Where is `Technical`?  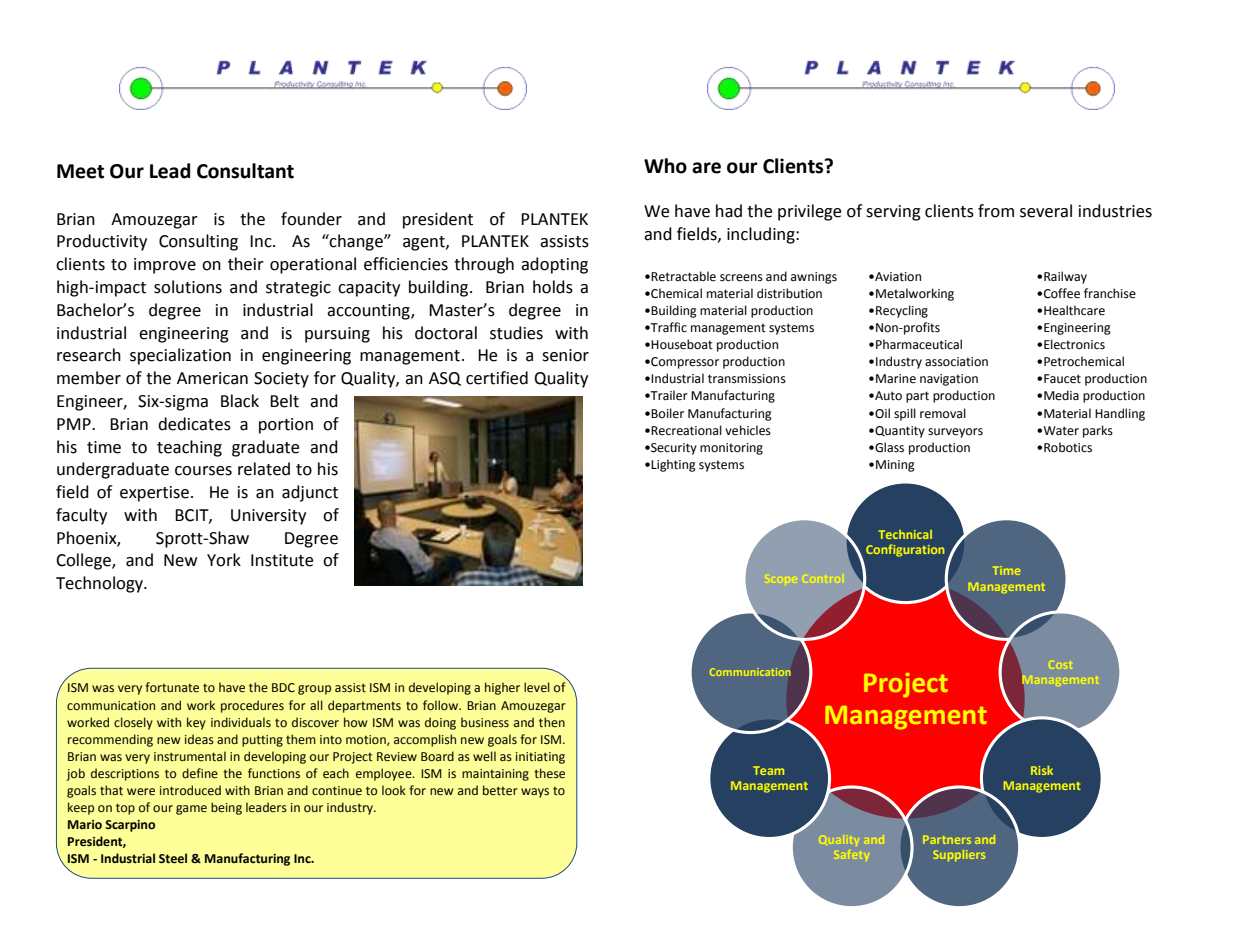
Technical is located at coordinates (905, 534).
